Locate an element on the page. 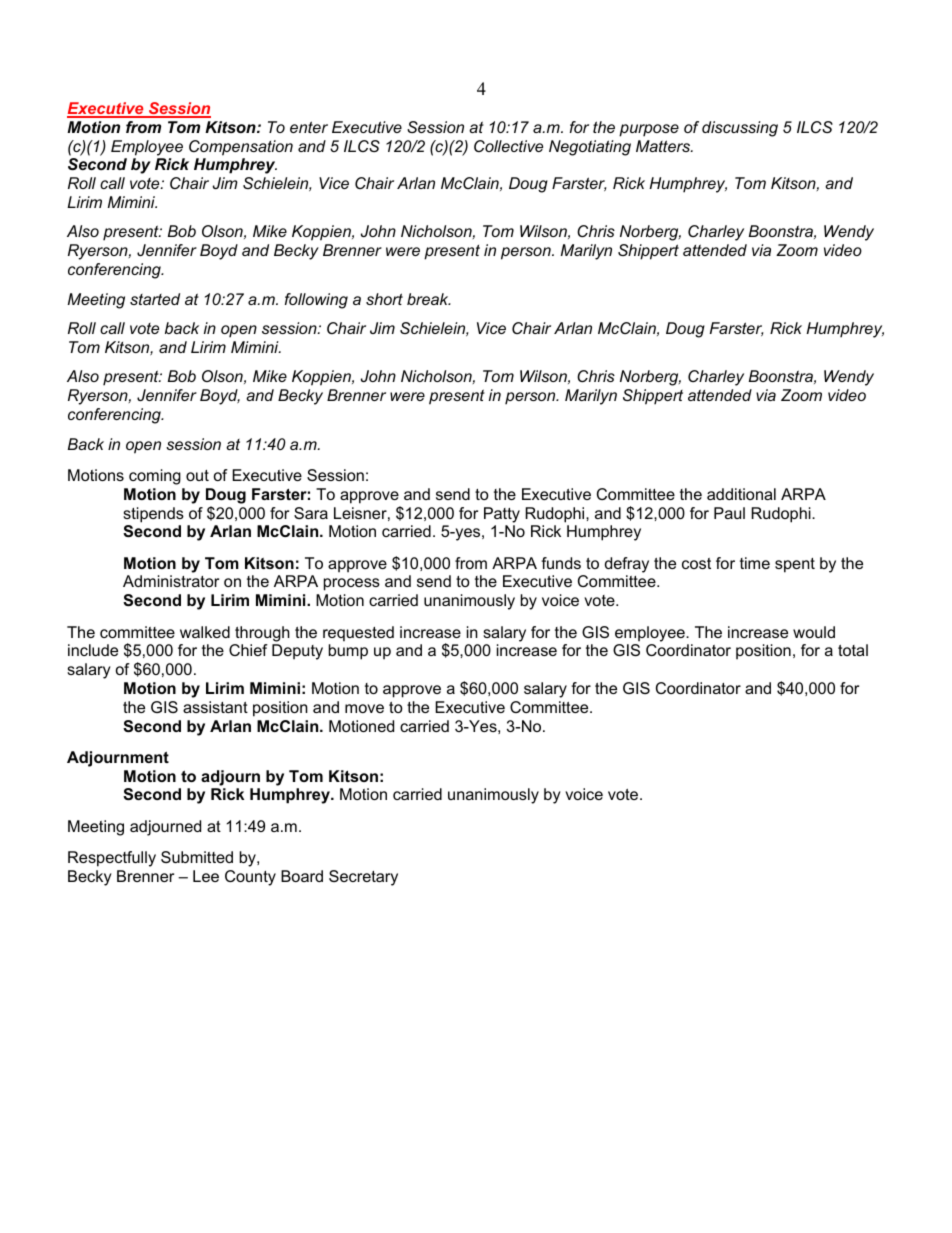 The height and width of the page is (1233, 952). move is located at coordinates (364, 708).
